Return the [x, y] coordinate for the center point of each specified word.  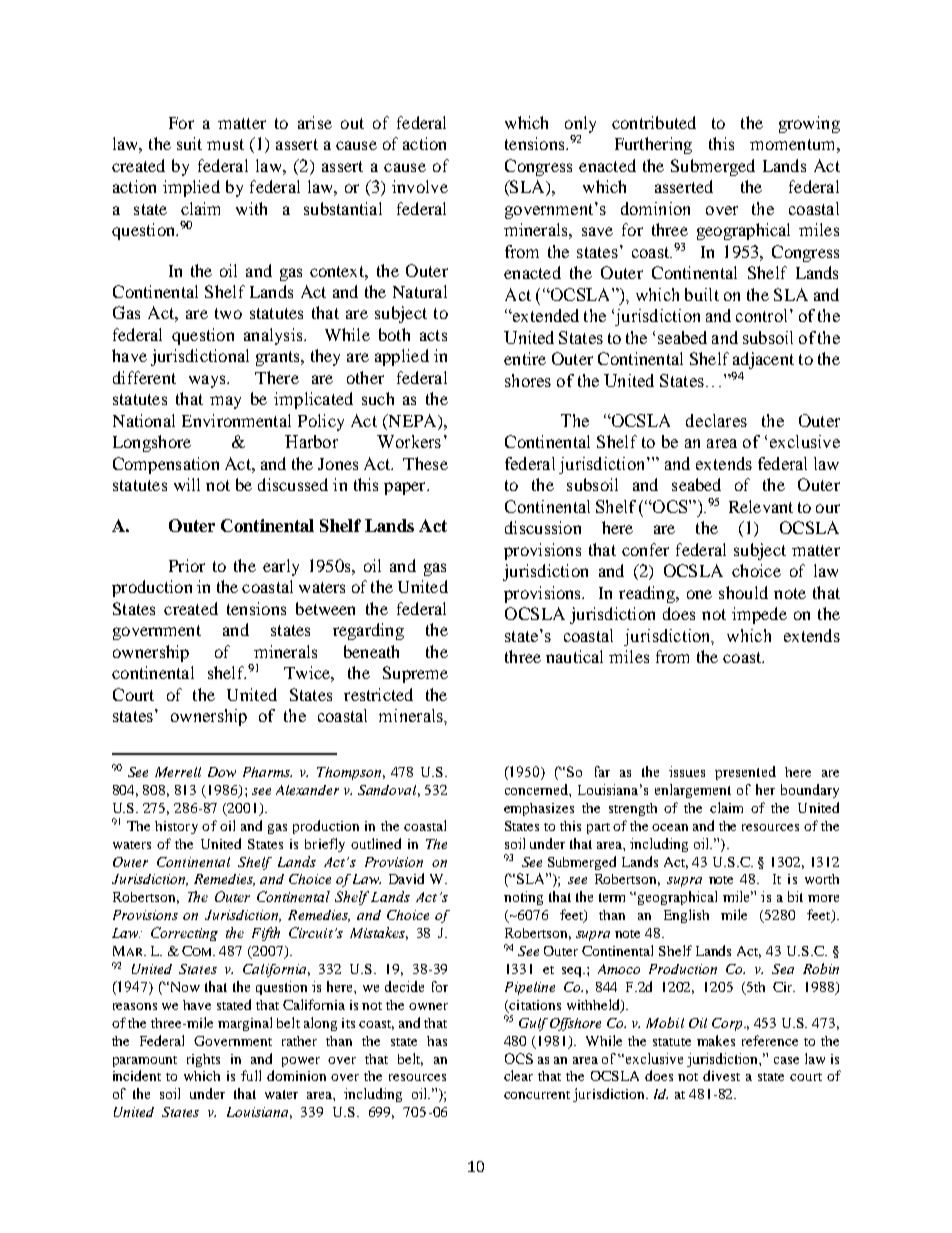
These [425, 463]
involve [420, 186]
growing [809, 124]
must [225, 144]
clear [518, 1075]
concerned [537, 789]
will [187, 484]
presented [745, 773]
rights [203, 1060]
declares [716, 420]
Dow [222, 772]
